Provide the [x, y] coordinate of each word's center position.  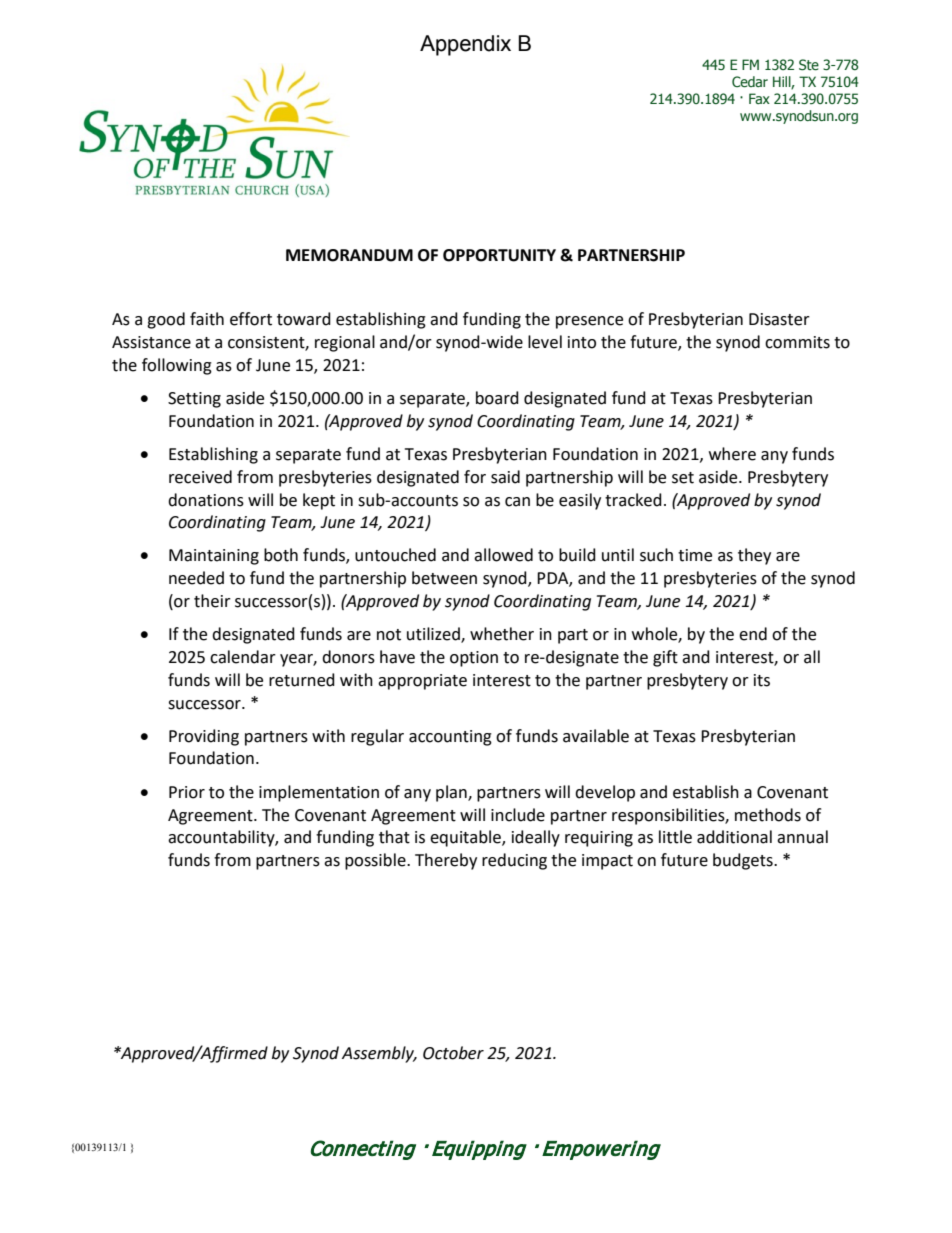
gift [665, 658]
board [497, 398]
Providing [204, 737]
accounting [450, 738]
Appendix [465, 45]
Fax [759, 98]
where [732, 454]
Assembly [379, 1054]
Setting [194, 400]
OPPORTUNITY [499, 255]
